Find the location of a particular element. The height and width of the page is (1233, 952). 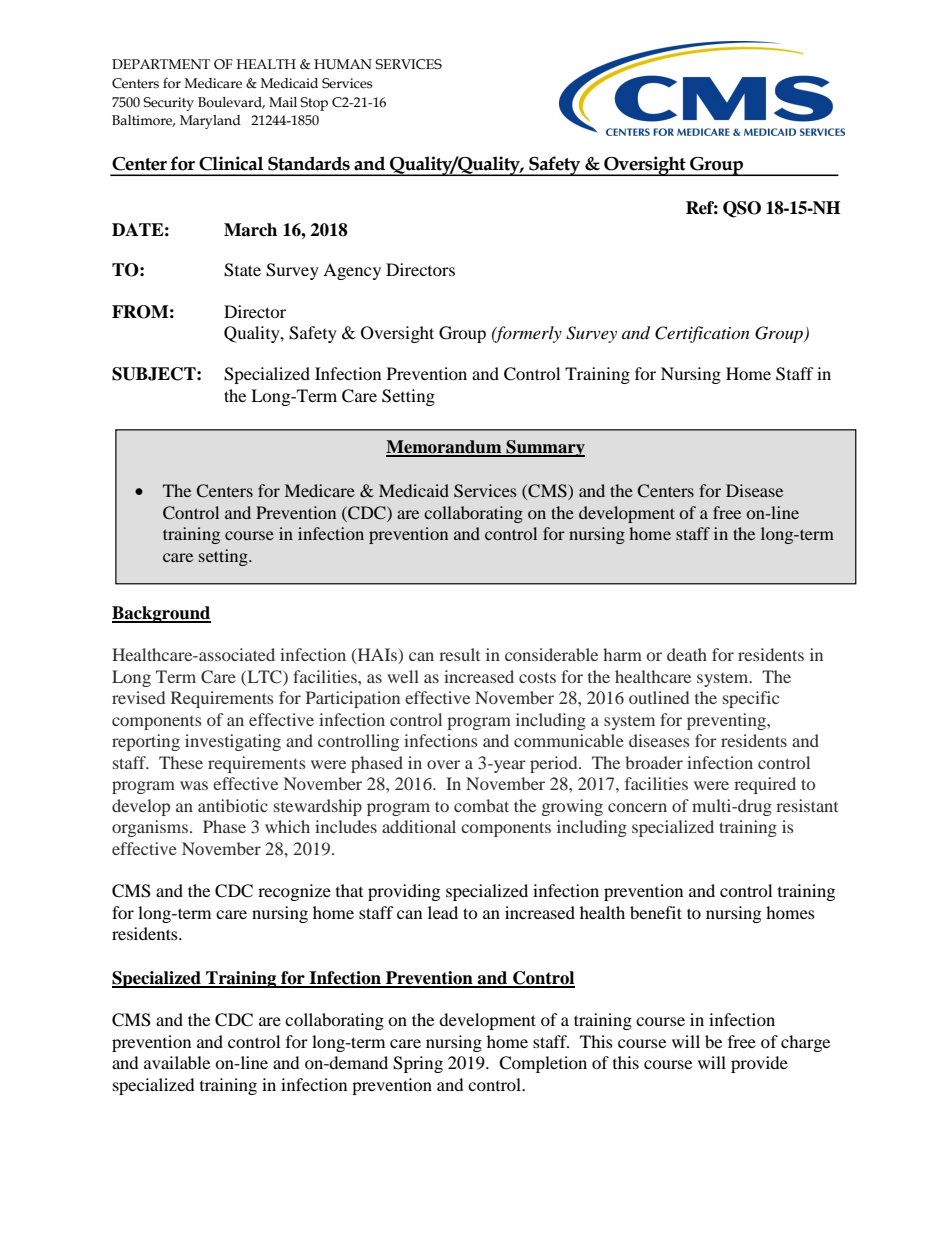

Certification is located at coordinates (702, 334).
